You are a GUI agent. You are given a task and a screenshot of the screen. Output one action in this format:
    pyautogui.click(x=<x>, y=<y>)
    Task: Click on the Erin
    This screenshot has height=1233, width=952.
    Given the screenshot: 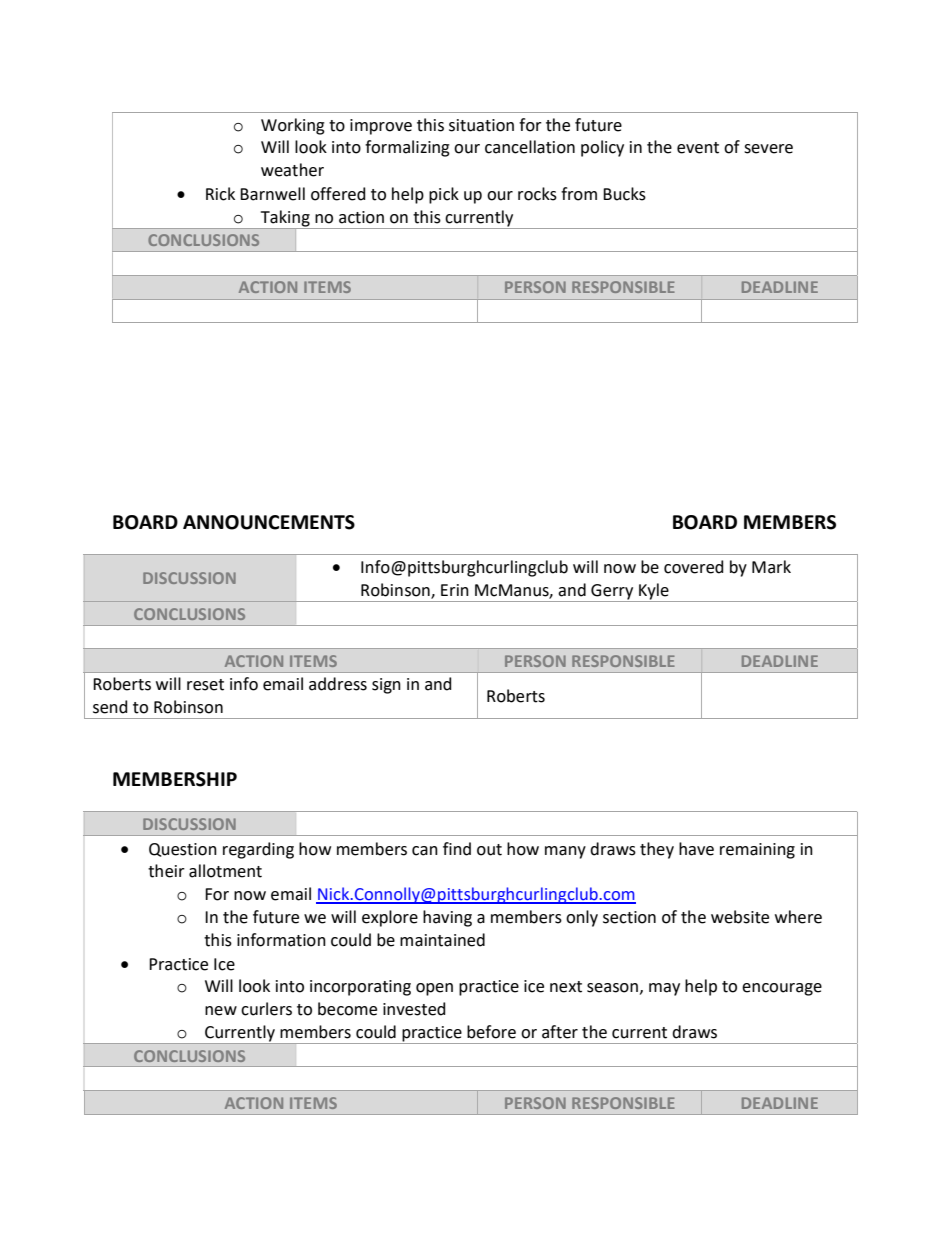 What is the action you would take?
    pyautogui.click(x=455, y=590)
